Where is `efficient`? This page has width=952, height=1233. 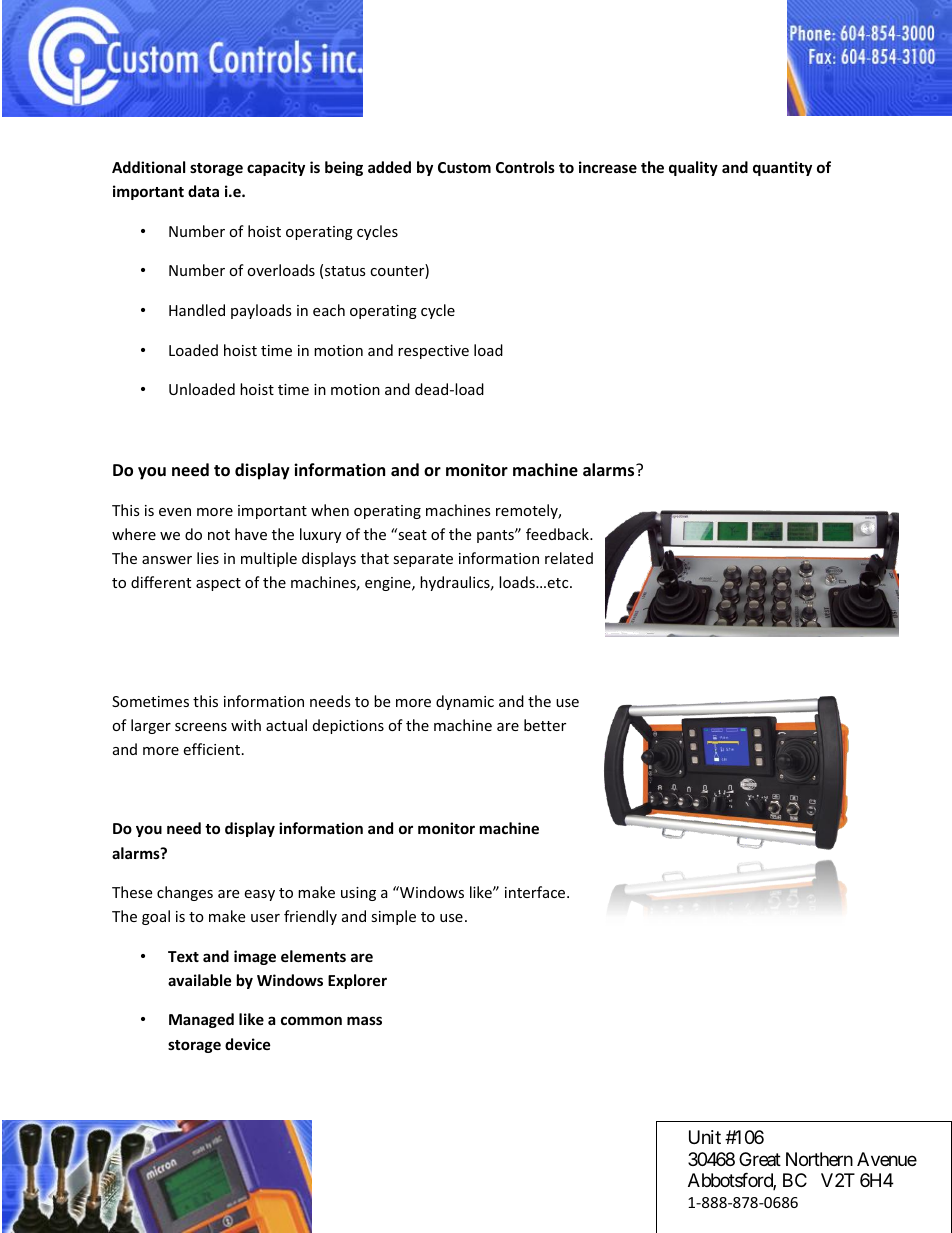 efficient is located at coordinates (213, 749).
